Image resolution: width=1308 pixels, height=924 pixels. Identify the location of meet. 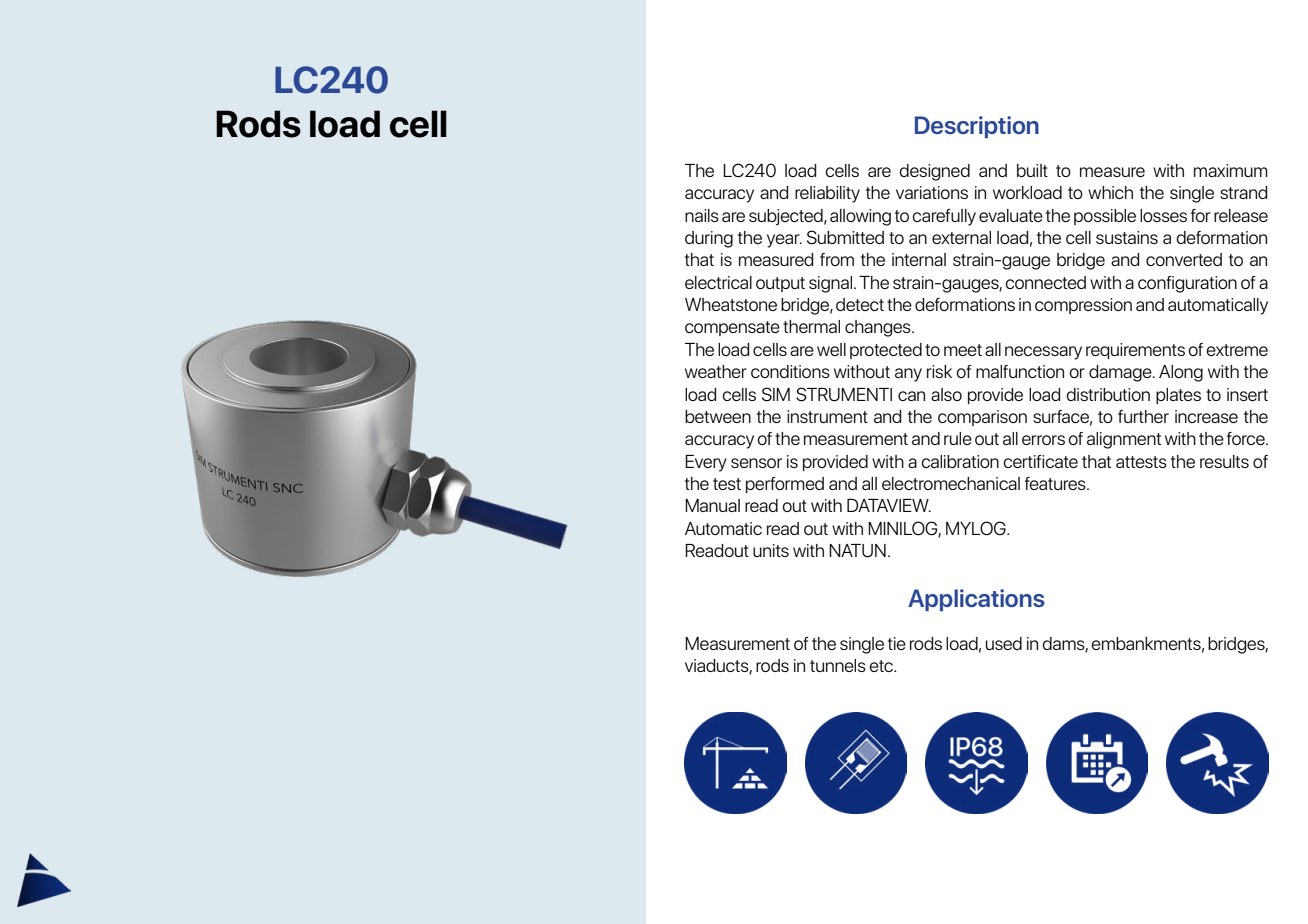
(963, 350).
